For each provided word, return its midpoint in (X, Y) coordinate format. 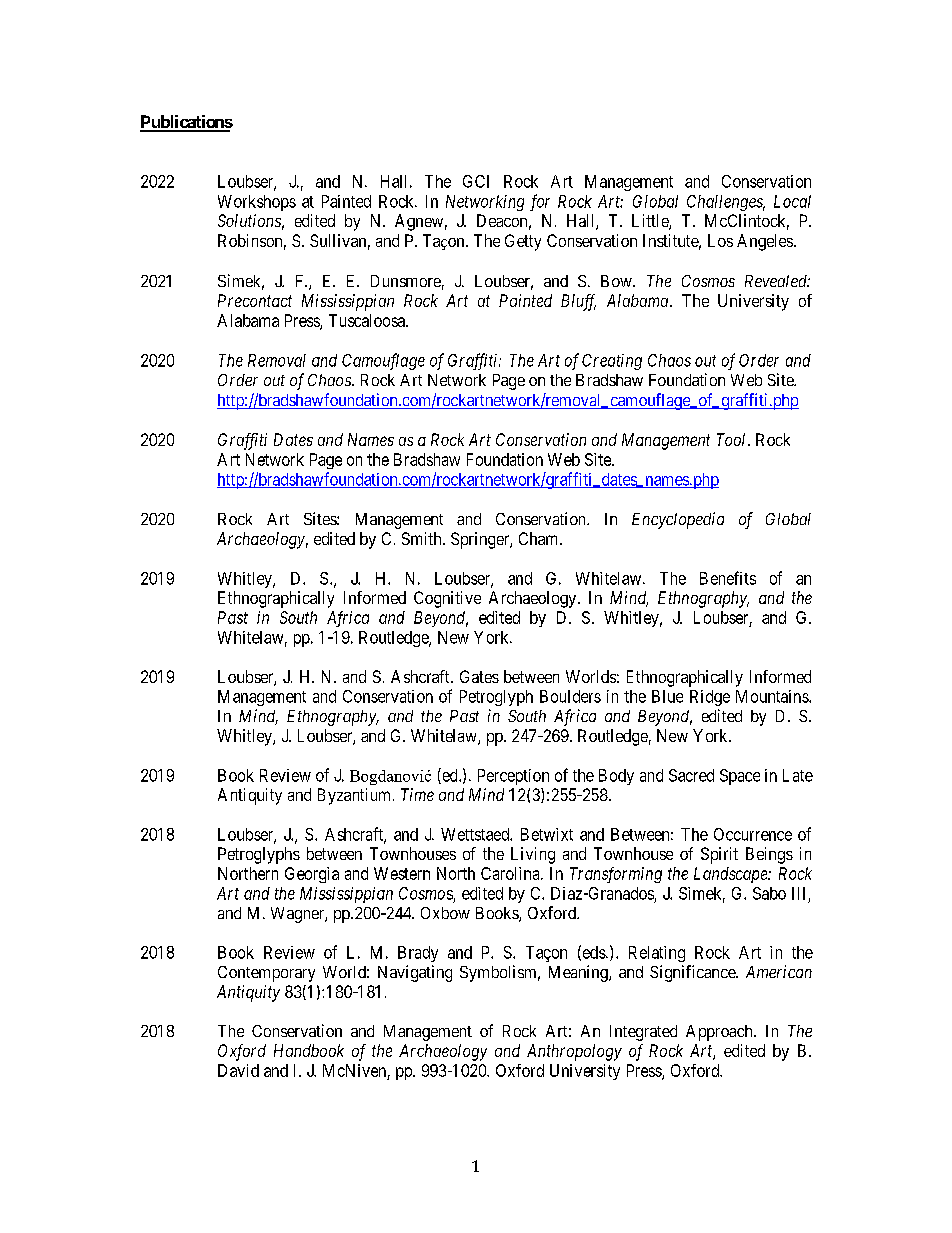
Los (720, 240)
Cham (540, 538)
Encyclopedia (678, 520)
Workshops (257, 203)
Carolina (511, 873)
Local (792, 201)
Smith (423, 538)
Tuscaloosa (368, 320)
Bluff (578, 302)
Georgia (312, 875)
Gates (479, 676)
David (238, 1070)
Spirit (719, 855)
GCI (476, 181)
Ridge (710, 698)
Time (417, 794)
